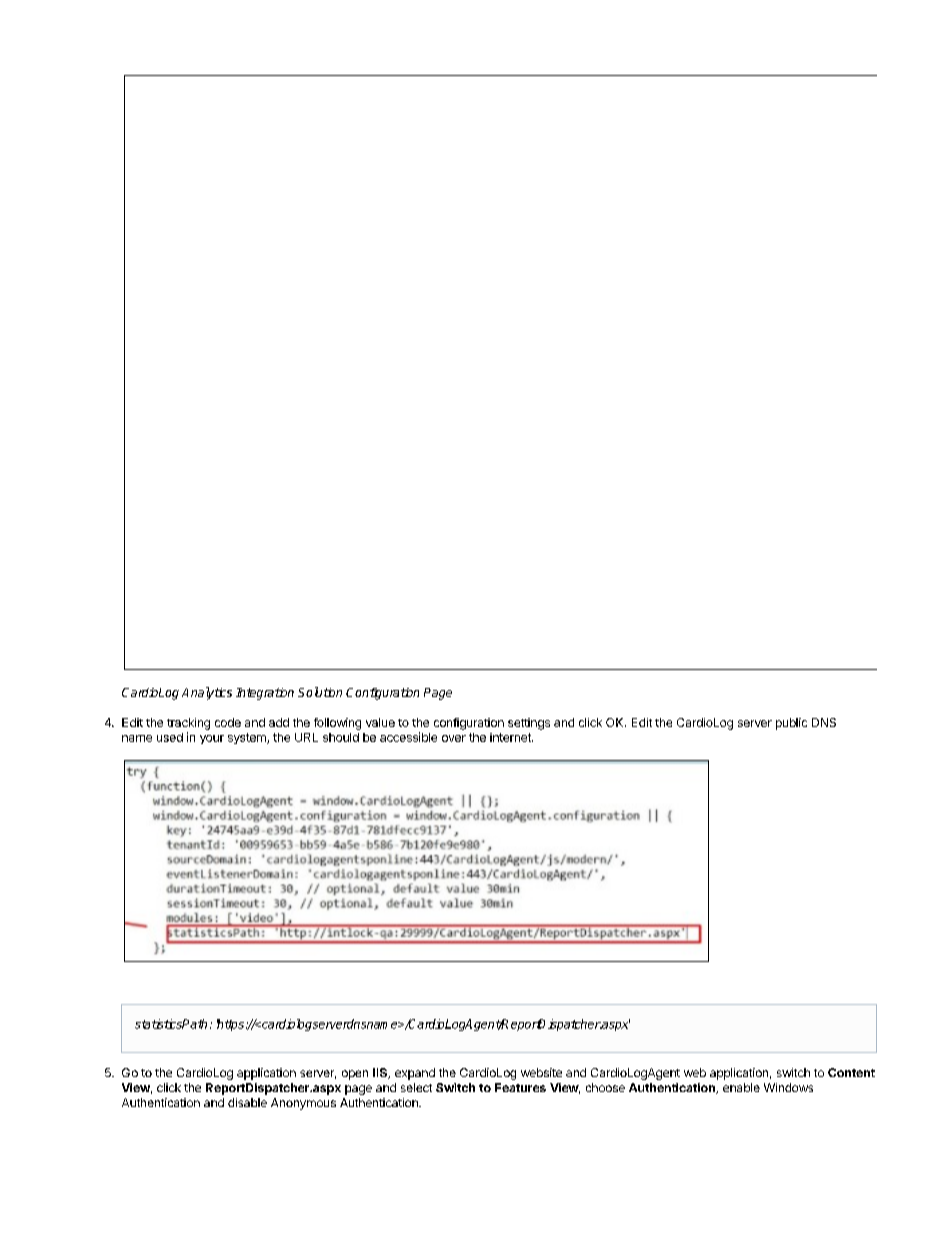 The width and height of the screenshot is (952, 1233). I want to click on website, so click(541, 1072).
